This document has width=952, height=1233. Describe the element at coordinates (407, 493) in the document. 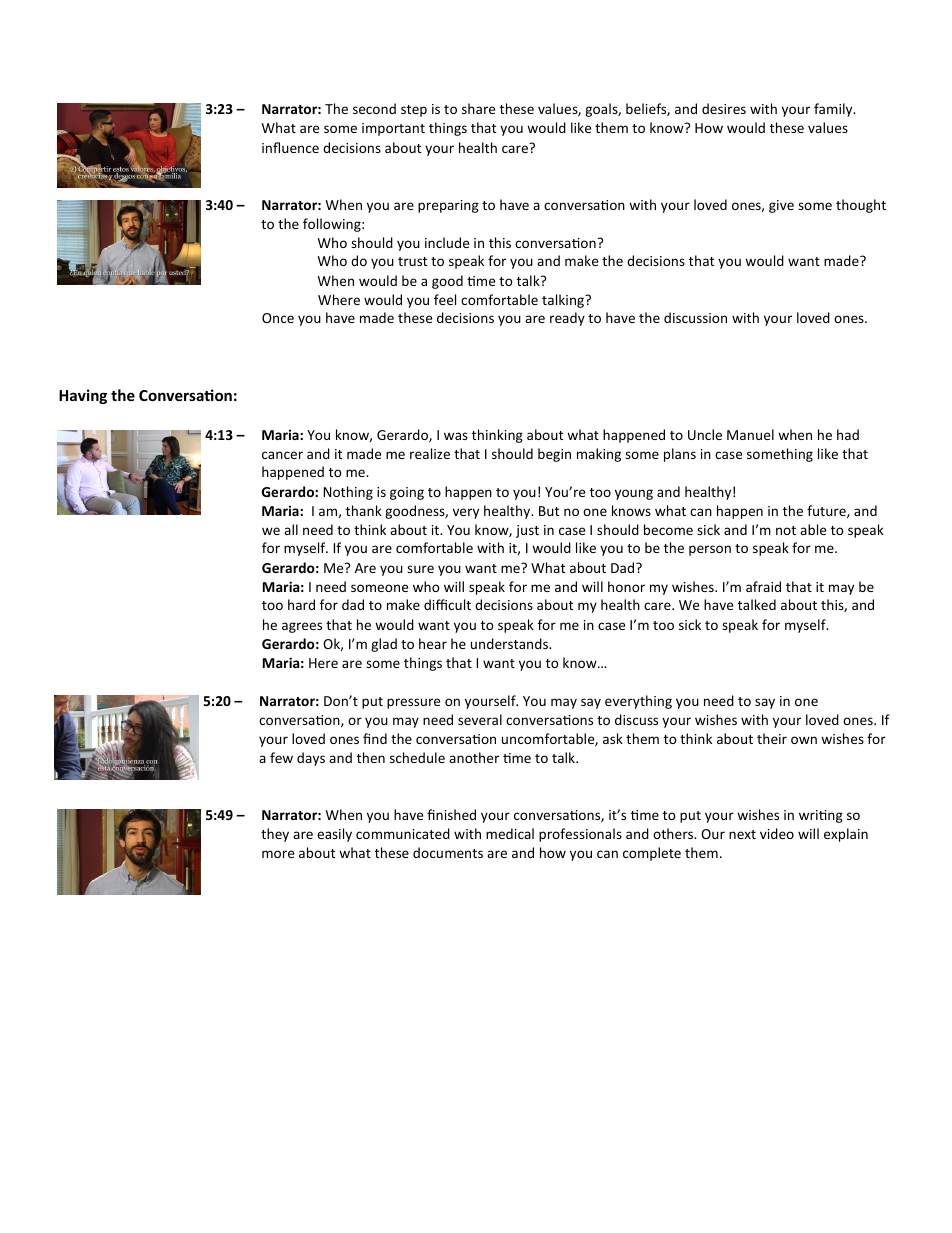

I see `going` at that location.
